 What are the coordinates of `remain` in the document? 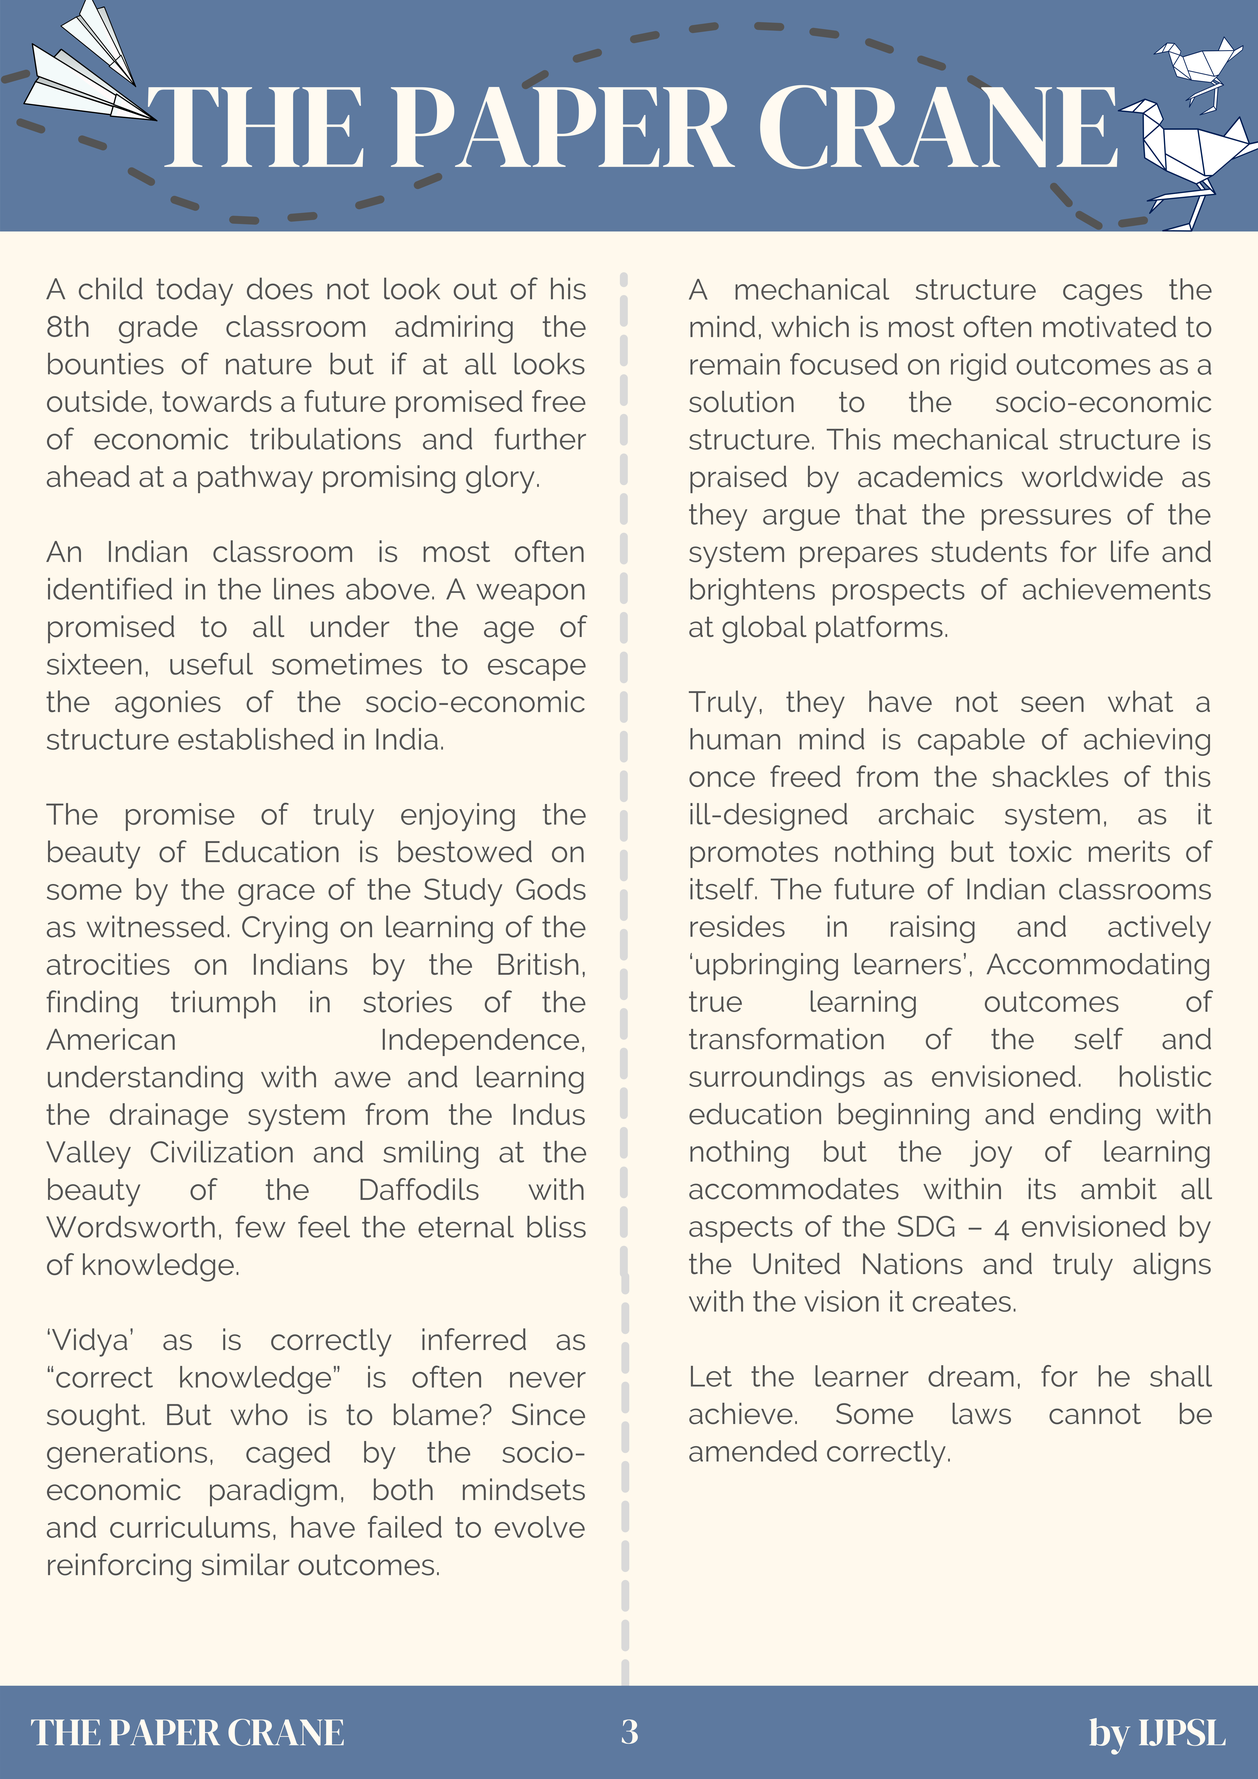 It's located at (735, 364).
